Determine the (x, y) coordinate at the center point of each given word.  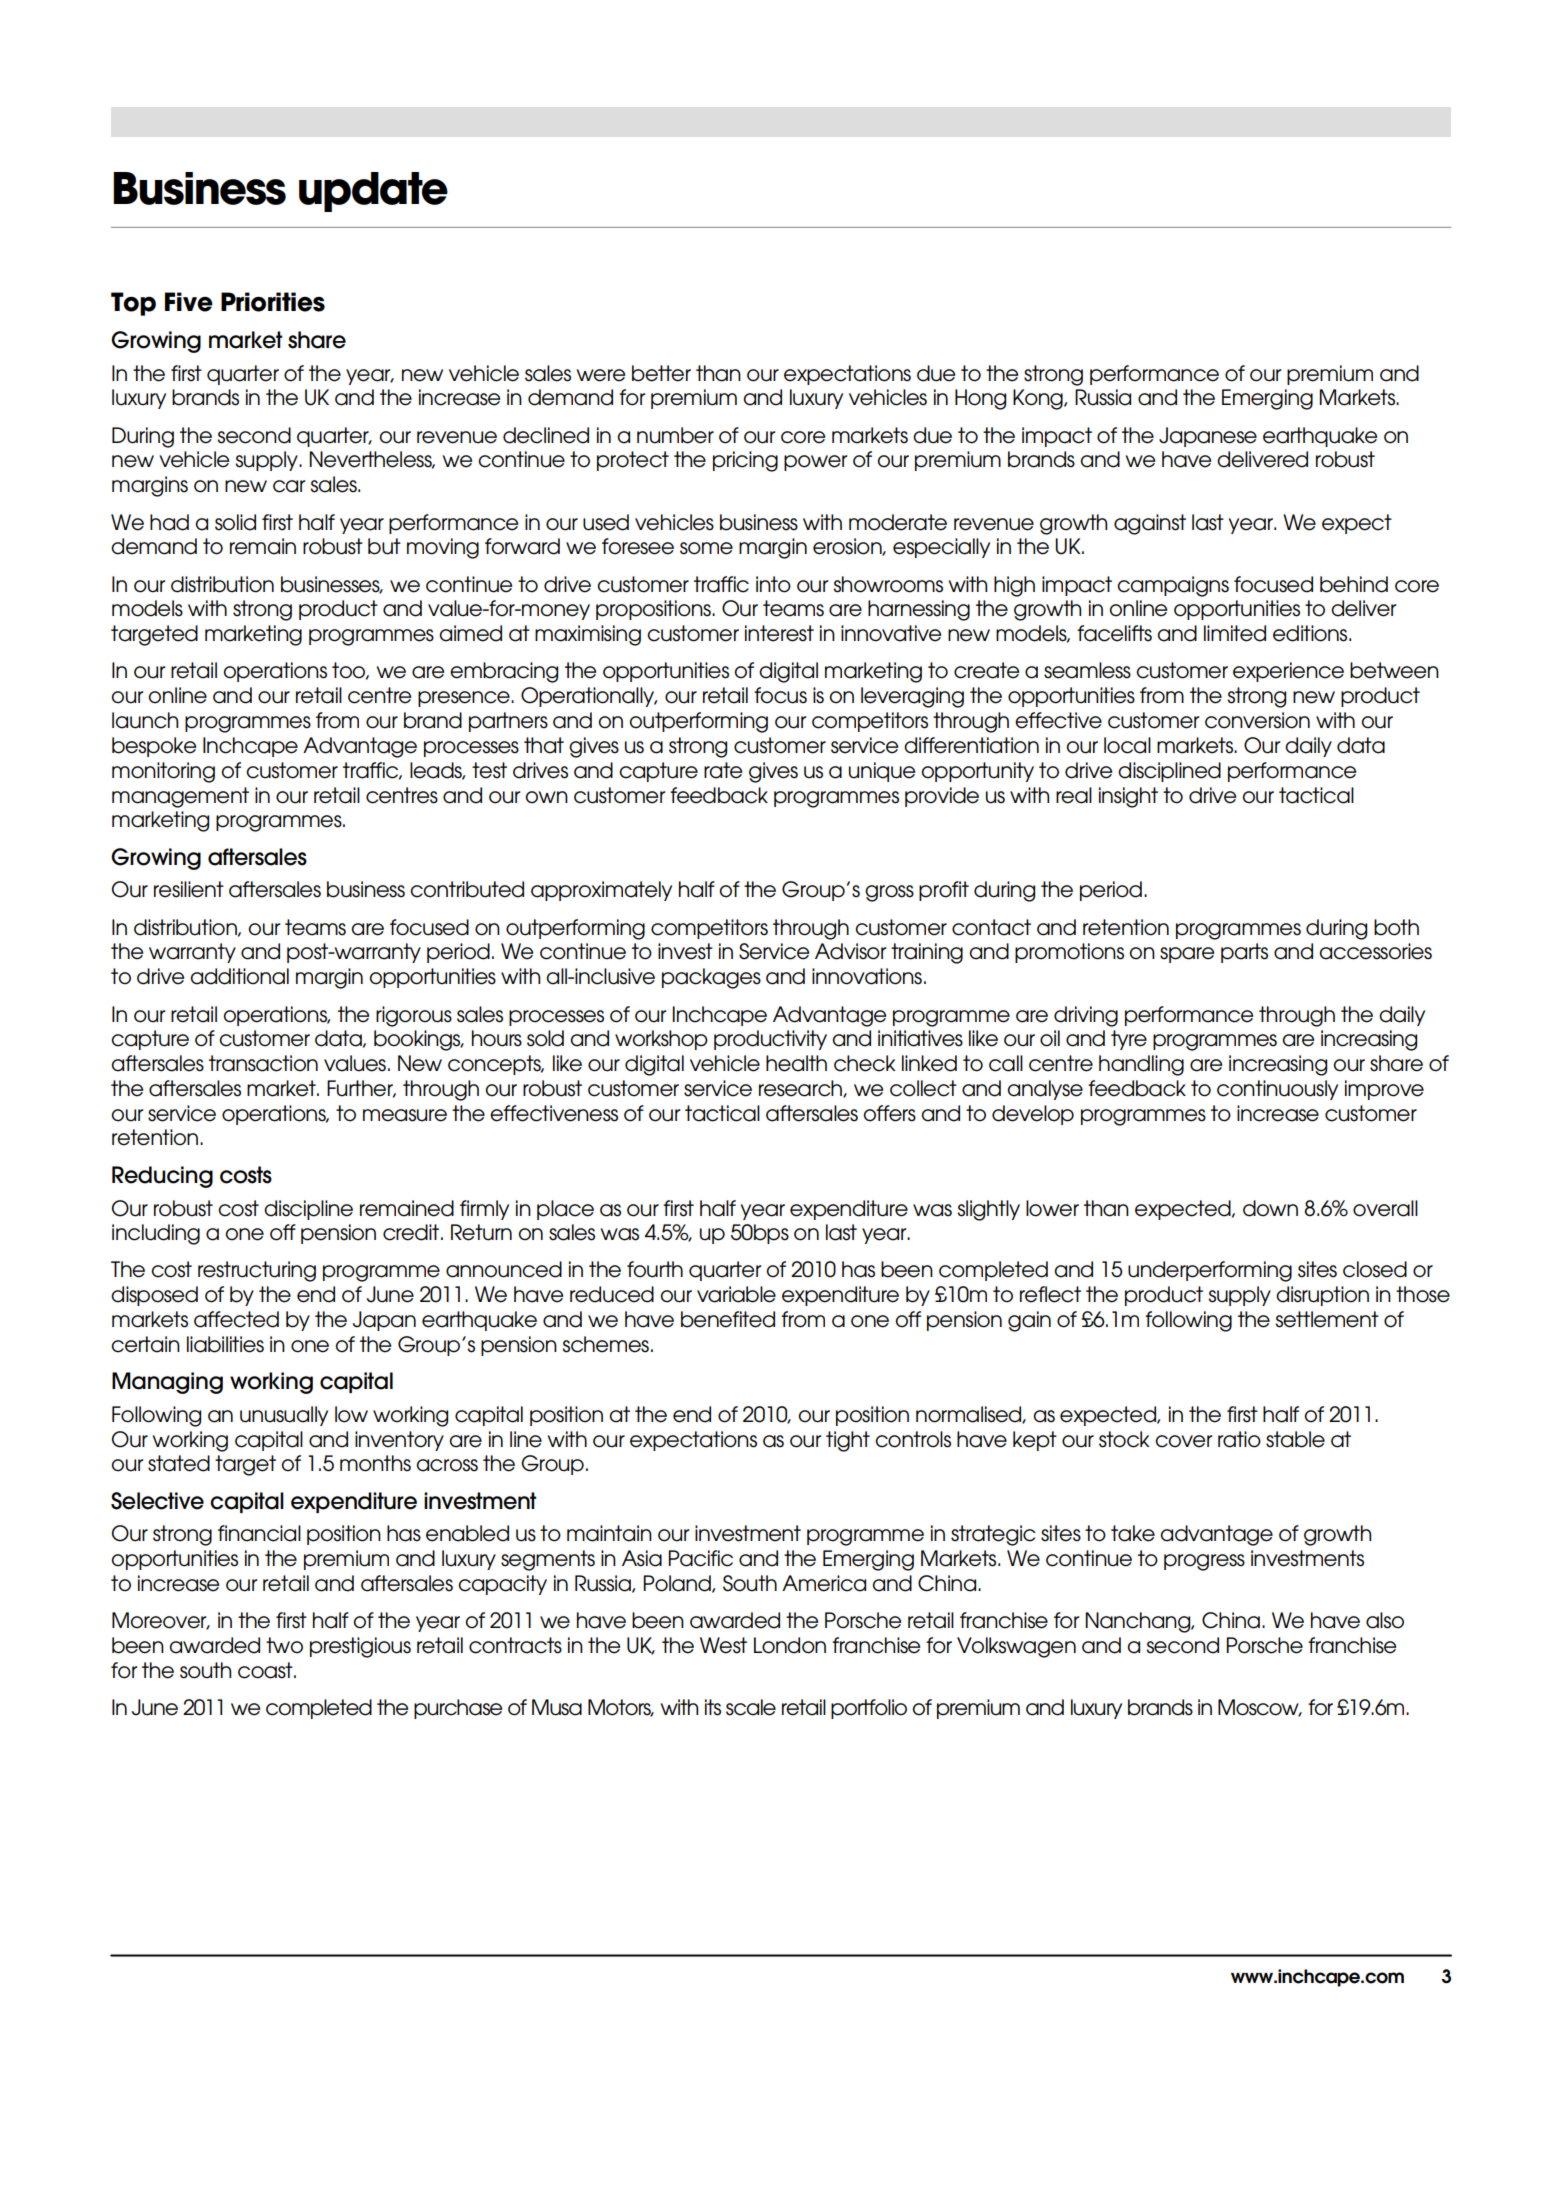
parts (1244, 953)
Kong (1039, 399)
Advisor (850, 951)
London (790, 1645)
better (661, 373)
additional (239, 976)
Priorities (273, 302)
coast (266, 1670)
